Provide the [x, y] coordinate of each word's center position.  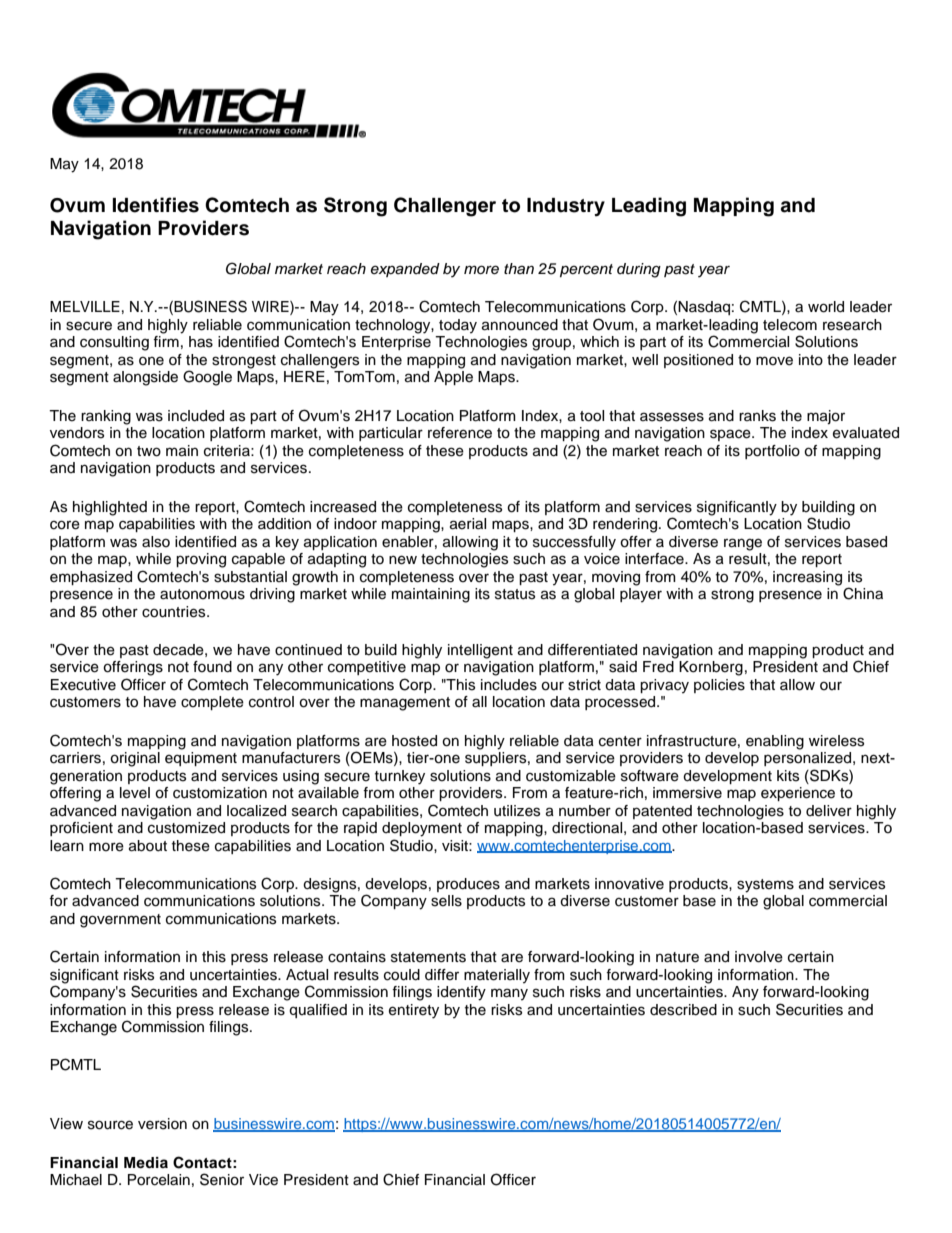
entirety [414, 1011]
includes [509, 685]
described [683, 1010]
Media [146, 1163]
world [826, 307]
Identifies [156, 205]
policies [719, 686]
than [519, 269]
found [212, 667]
